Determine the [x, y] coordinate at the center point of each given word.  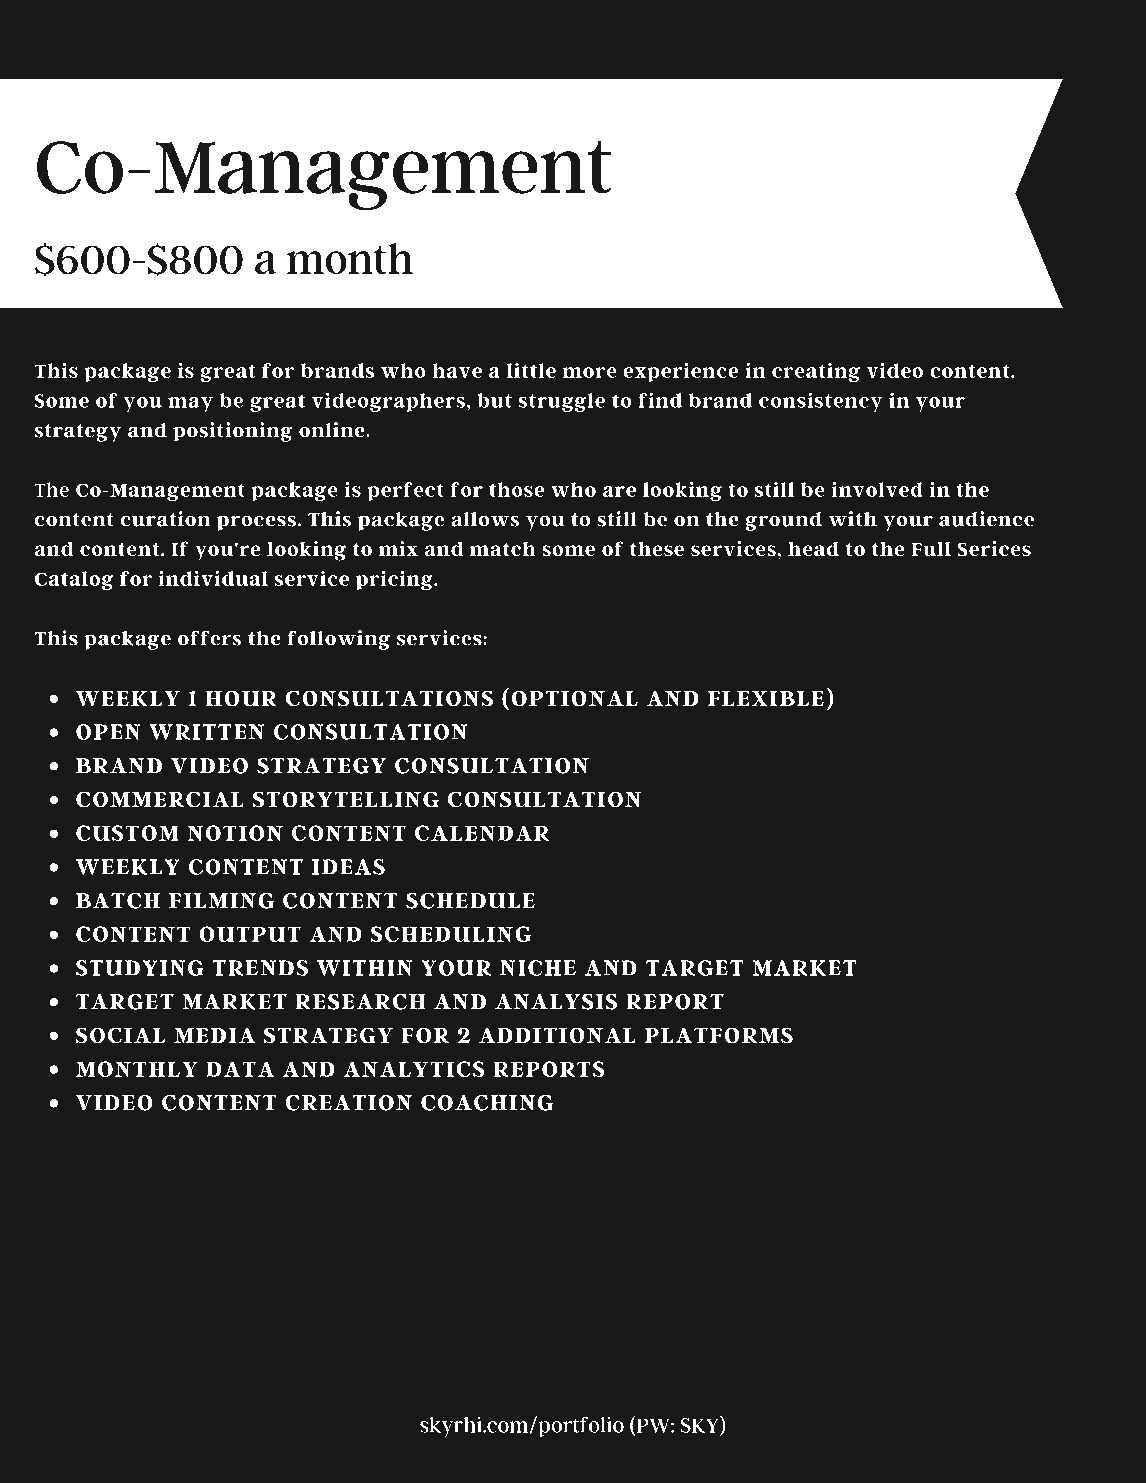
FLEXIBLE [766, 698]
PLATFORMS [719, 1035]
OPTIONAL [575, 698]
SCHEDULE [470, 901]
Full [931, 549]
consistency [821, 402]
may [190, 404]
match [503, 549]
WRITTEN [207, 732]
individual [213, 578]
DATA [240, 1069]
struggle [562, 402]
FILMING [221, 901]
